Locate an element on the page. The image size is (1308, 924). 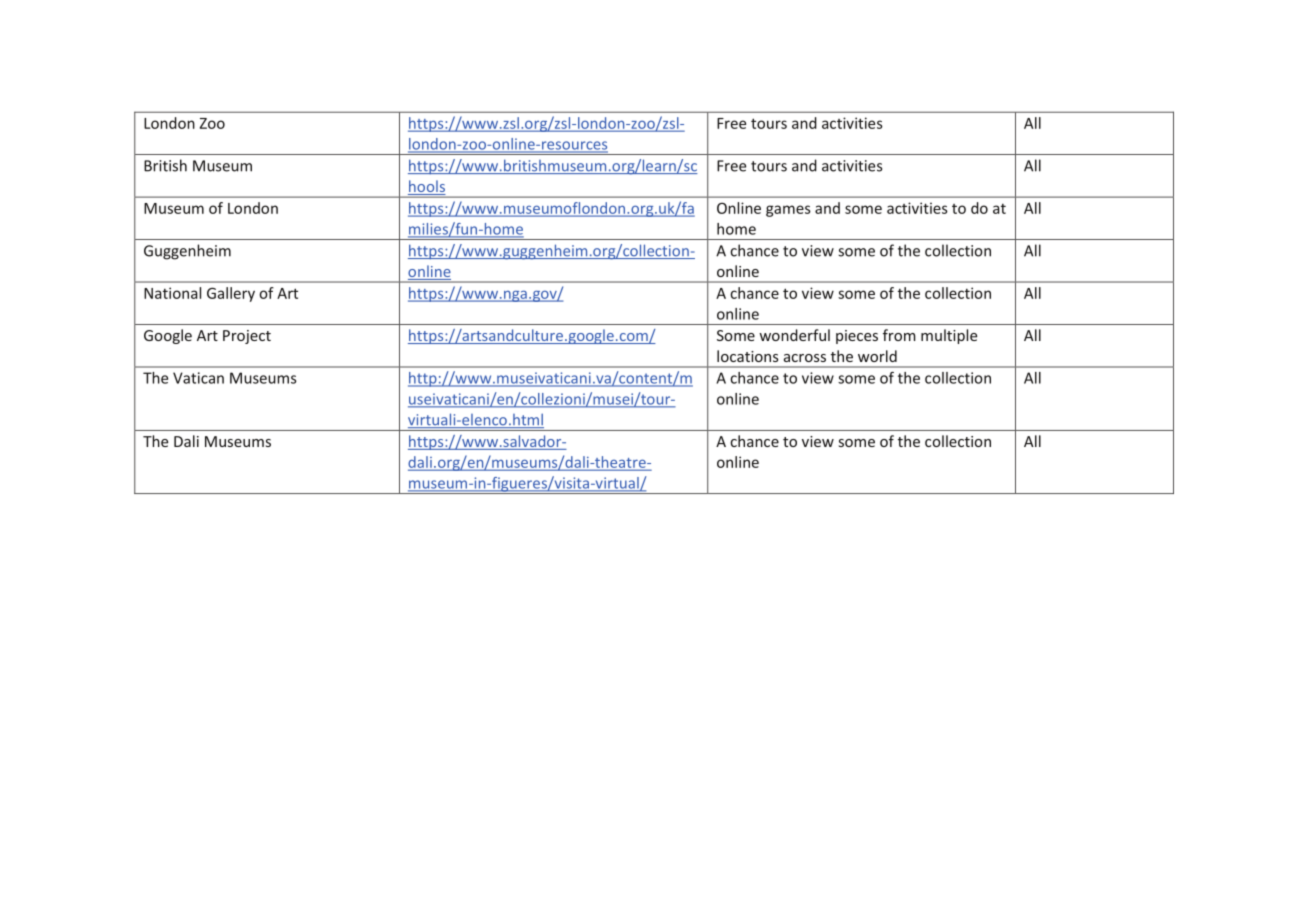
games is located at coordinates (788, 211).
